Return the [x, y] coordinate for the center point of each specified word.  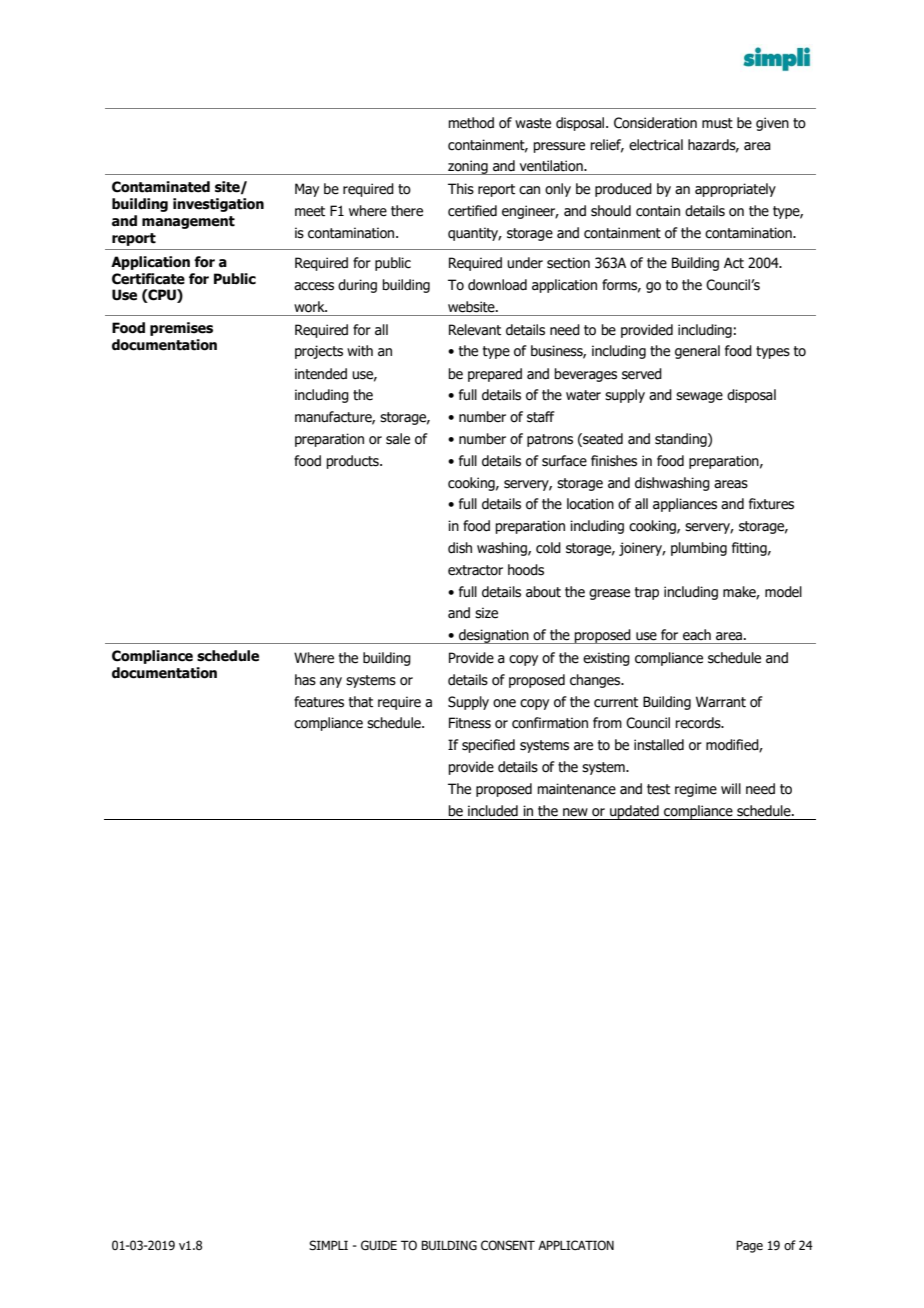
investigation [218, 205]
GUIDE [379, 1245]
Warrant [721, 702]
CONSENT [508, 1245]
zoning [468, 167]
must [717, 123]
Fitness [470, 723]
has [305, 680]
